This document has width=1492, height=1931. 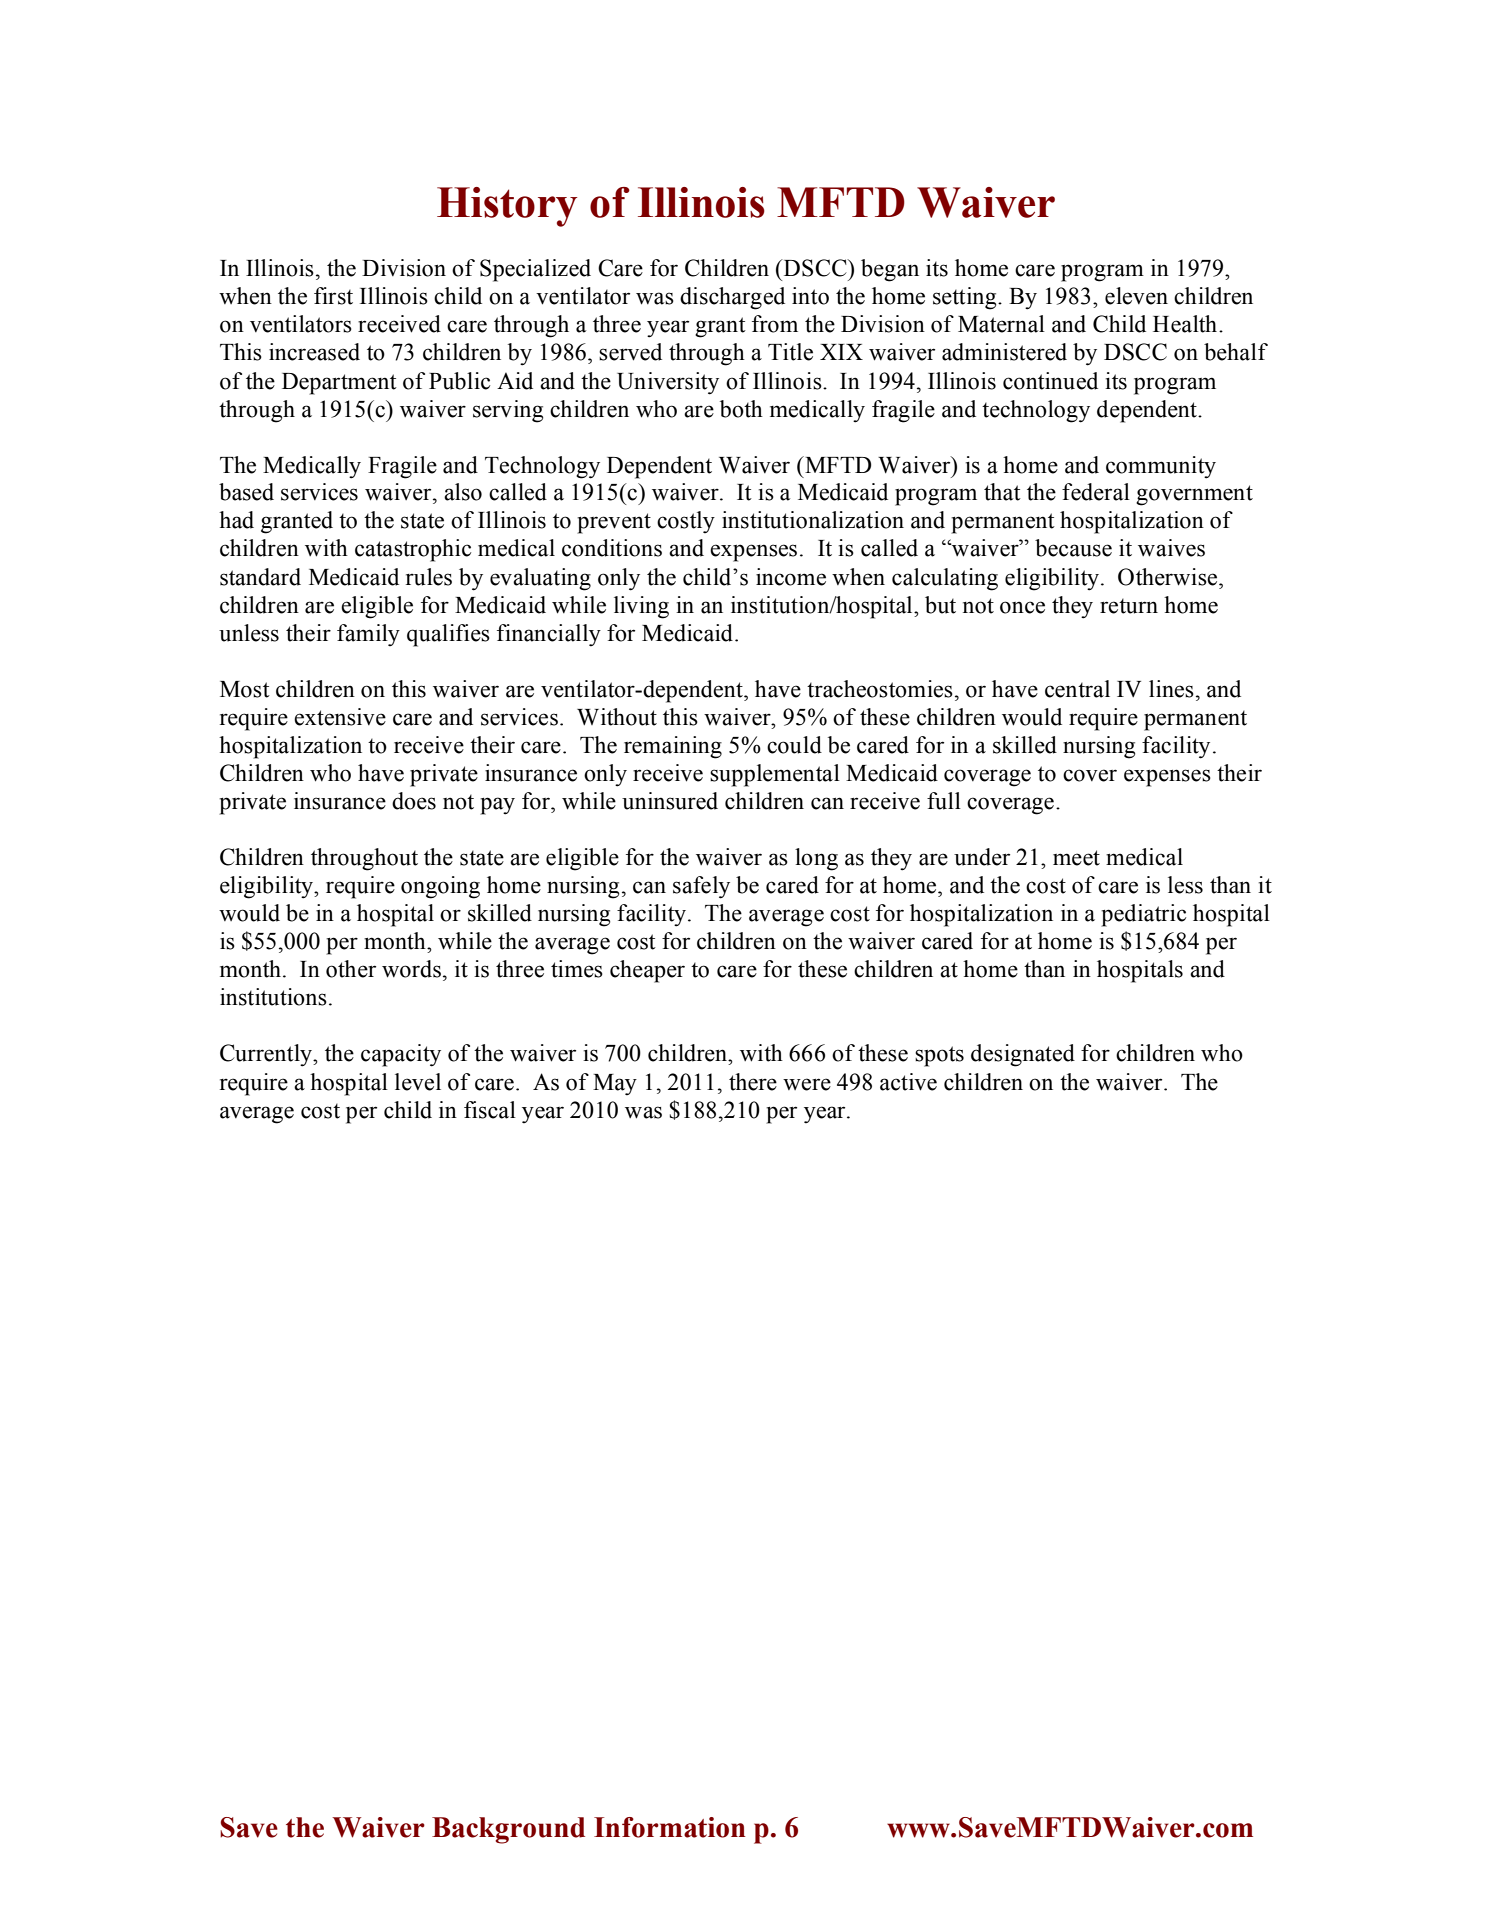 What do you see at coordinates (333, 296) in the document?
I see `first` at bounding box center [333, 296].
